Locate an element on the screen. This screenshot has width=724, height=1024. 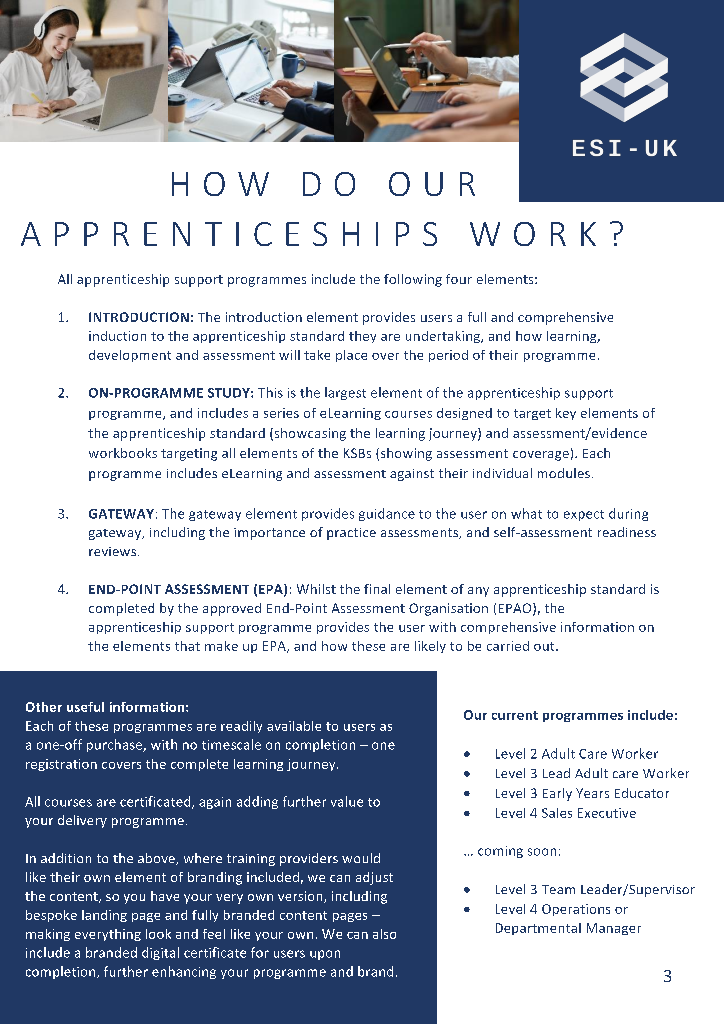
upon is located at coordinates (325, 955).
